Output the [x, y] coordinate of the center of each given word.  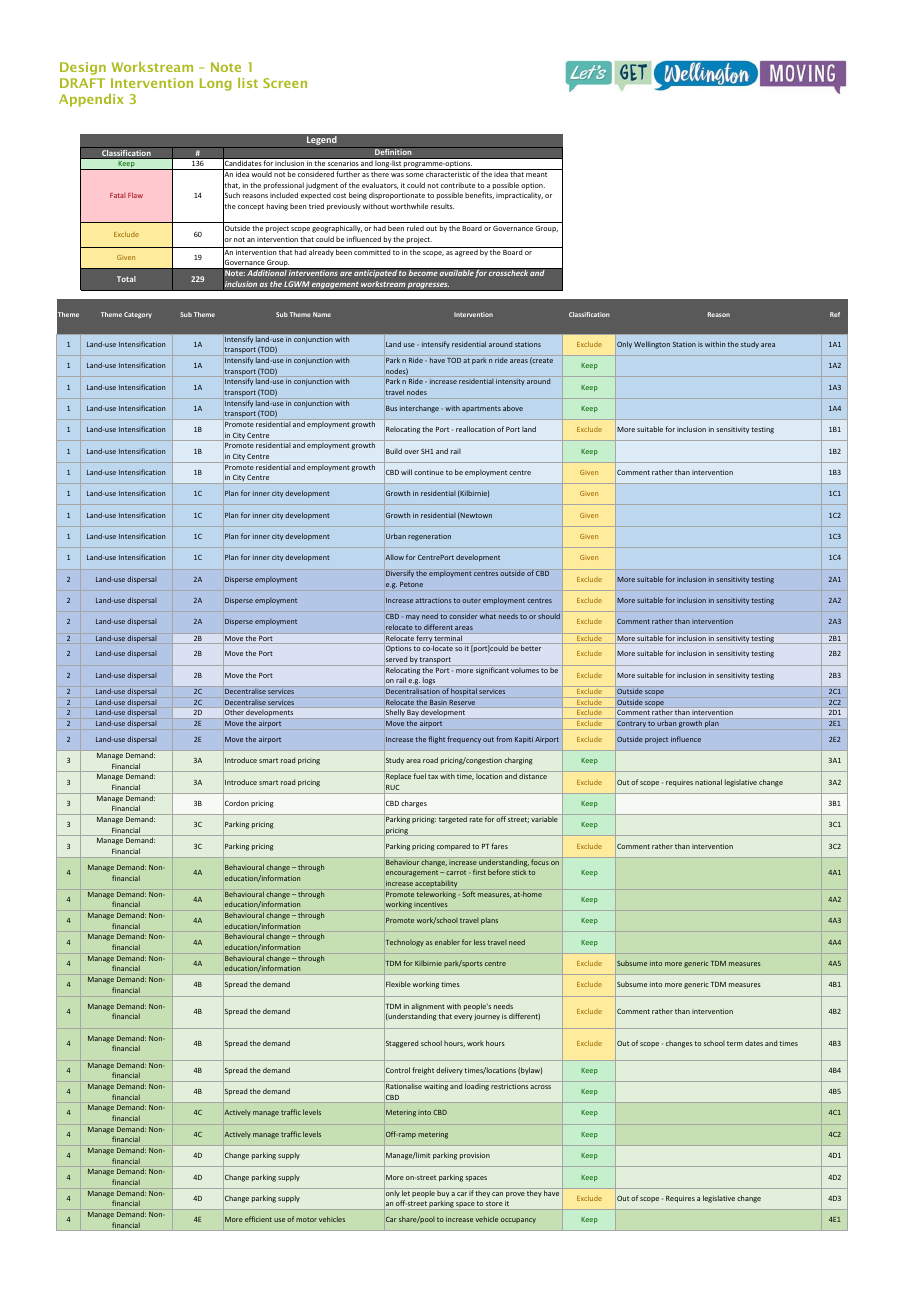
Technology [405, 943]
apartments [481, 409]
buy [443, 1193]
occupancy [518, 1221]
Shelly [395, 712]
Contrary [631, 724]
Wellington [652, 345]
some [415, 175]
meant [536, 174]
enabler [447, 942]
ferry [424, 638]
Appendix [91, 100]
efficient [258, 1219]
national [708, 782]
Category [138, 315]
